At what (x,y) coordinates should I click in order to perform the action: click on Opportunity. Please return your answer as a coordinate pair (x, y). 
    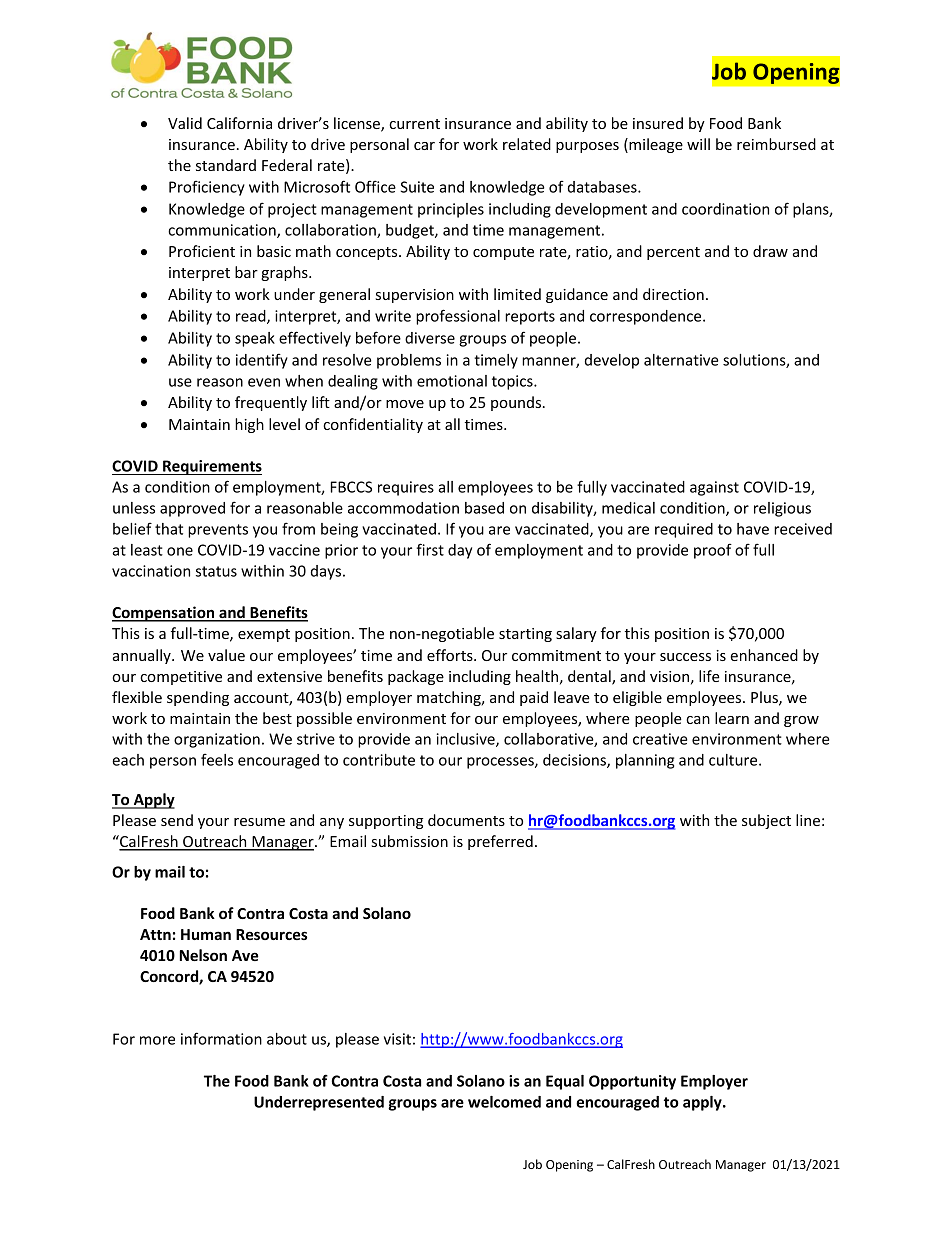
    Looking at the image, I should click on (632, 1082).
